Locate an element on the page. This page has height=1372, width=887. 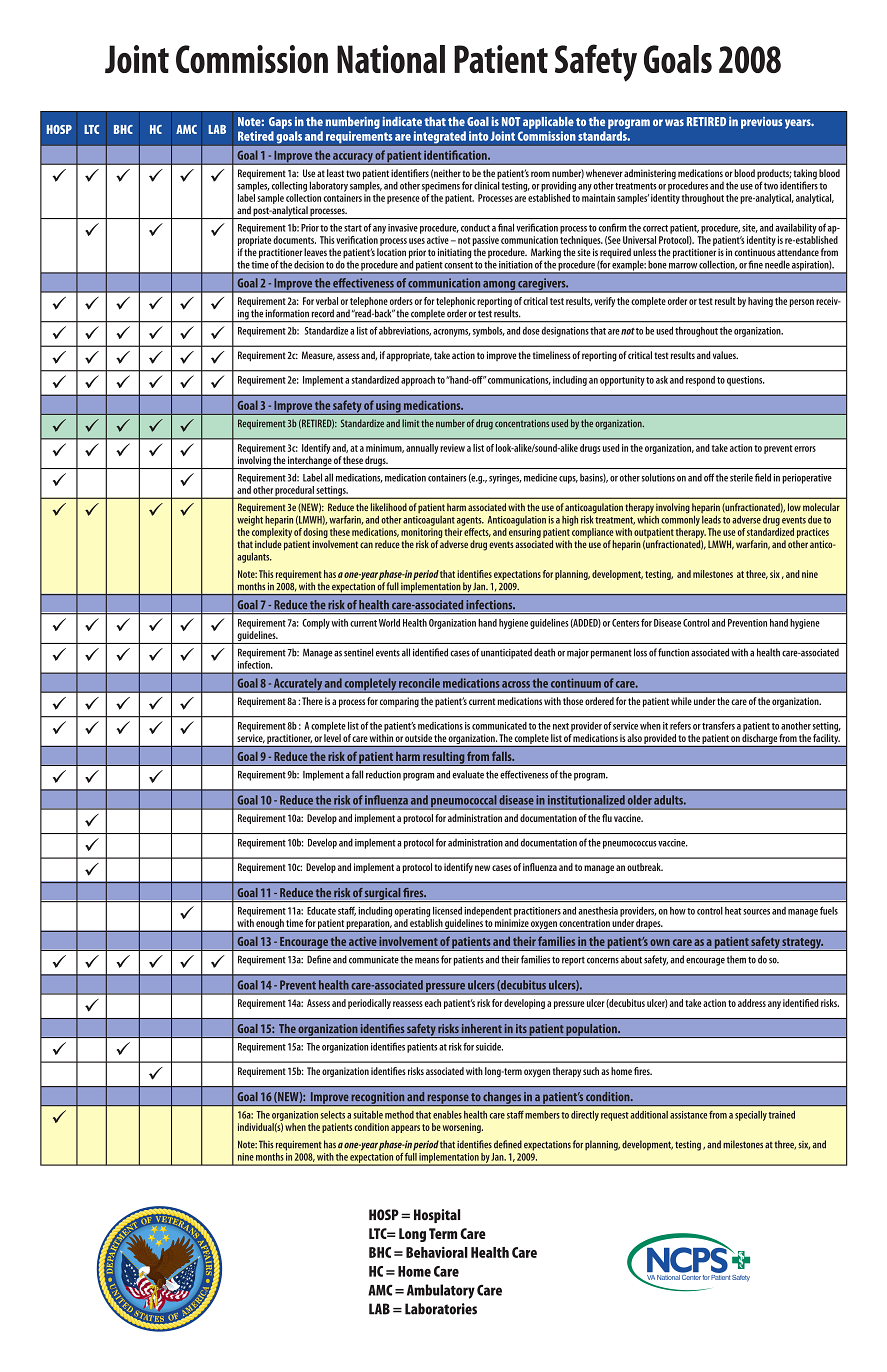
Ambulatory is located at coordinates (441, 1291).
